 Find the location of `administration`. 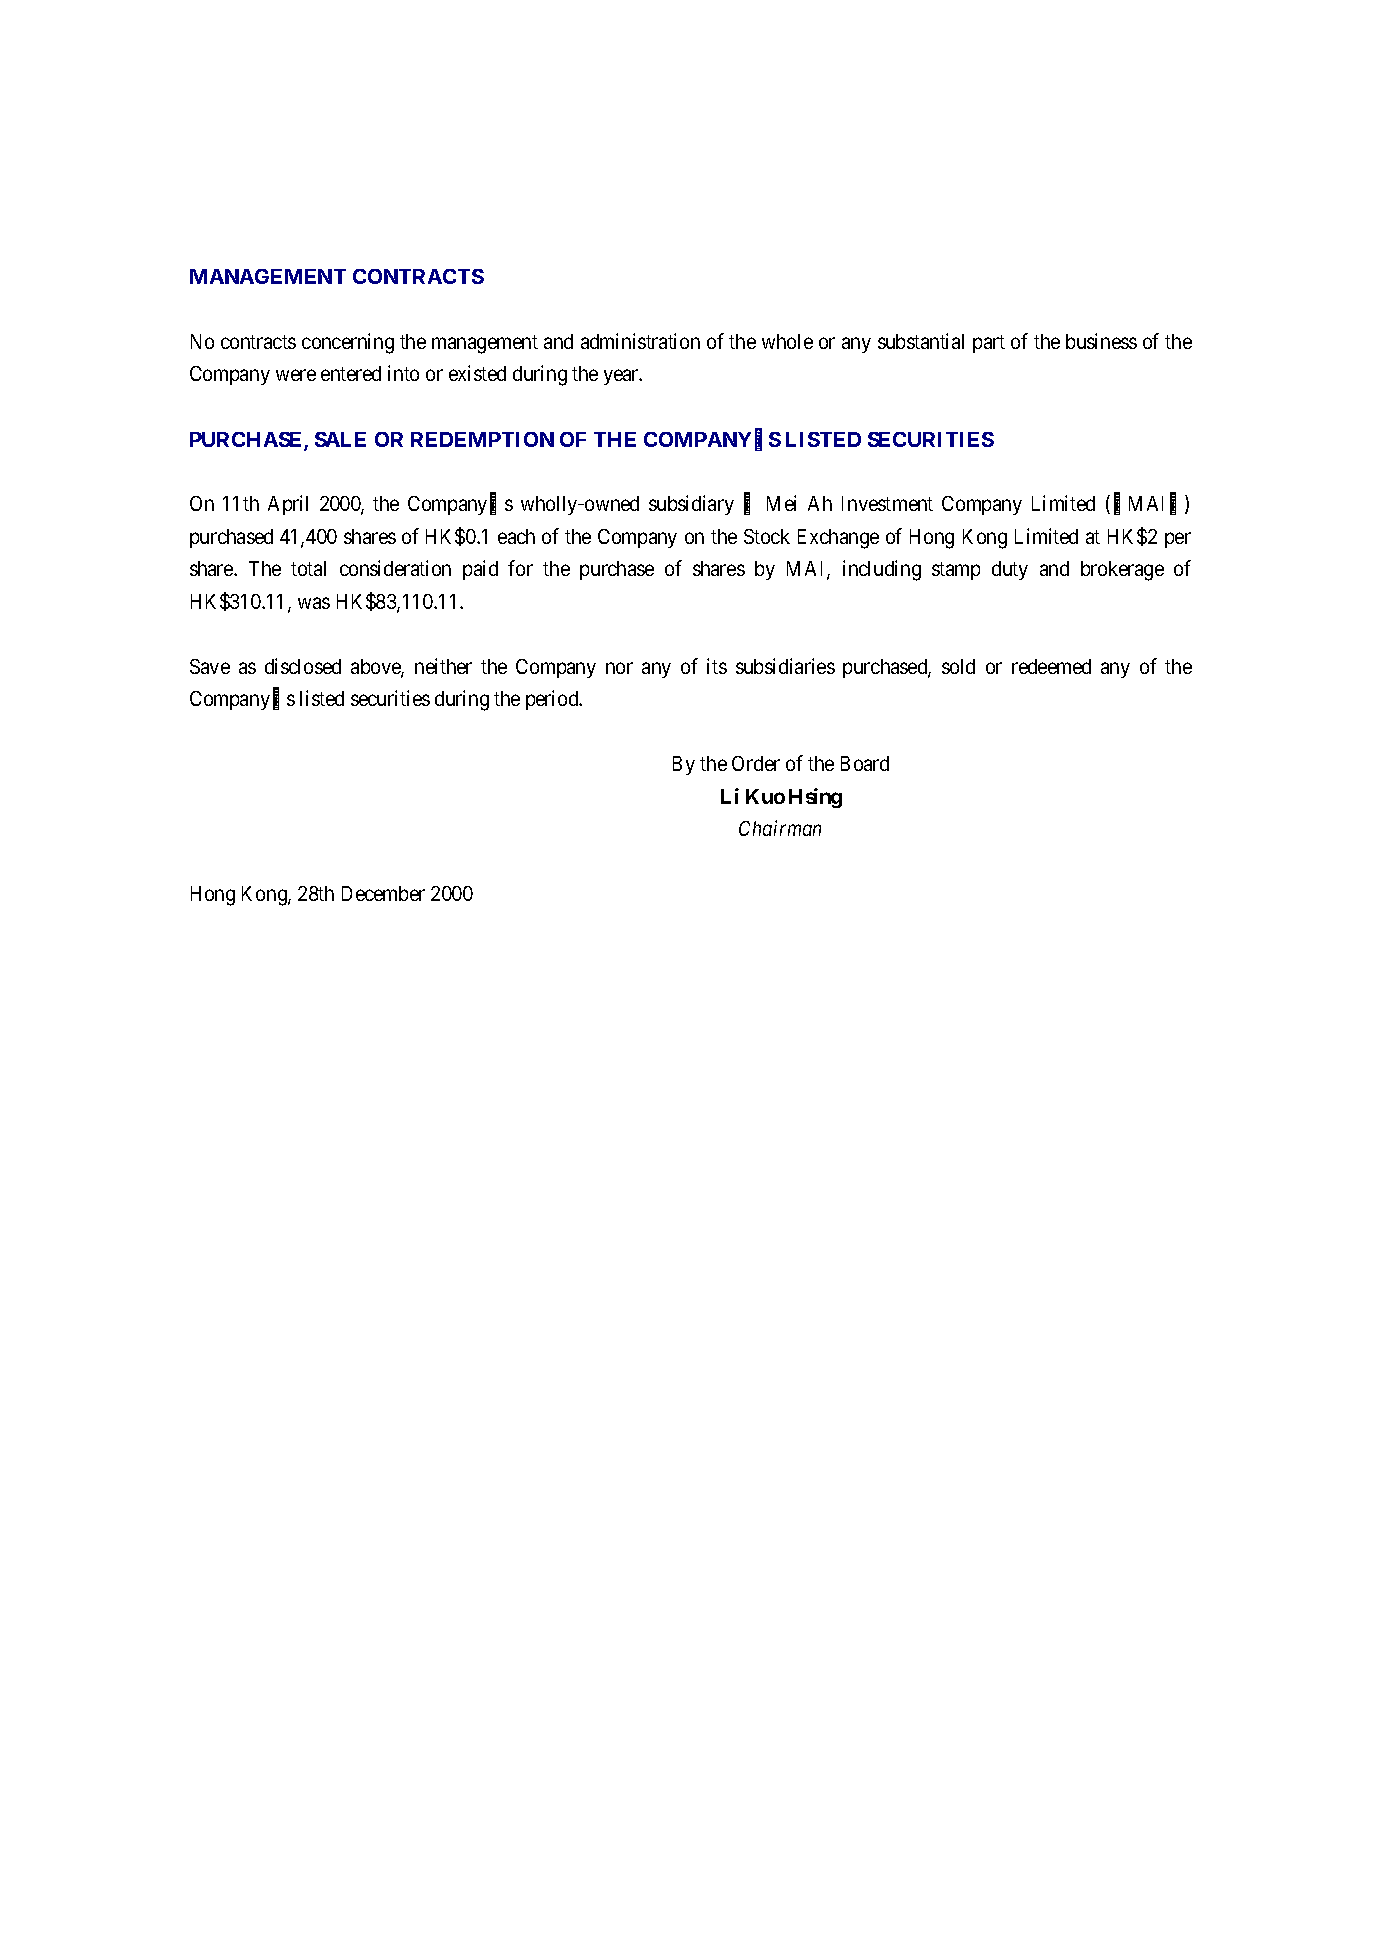

administration is located at coordinates (640, 341).
